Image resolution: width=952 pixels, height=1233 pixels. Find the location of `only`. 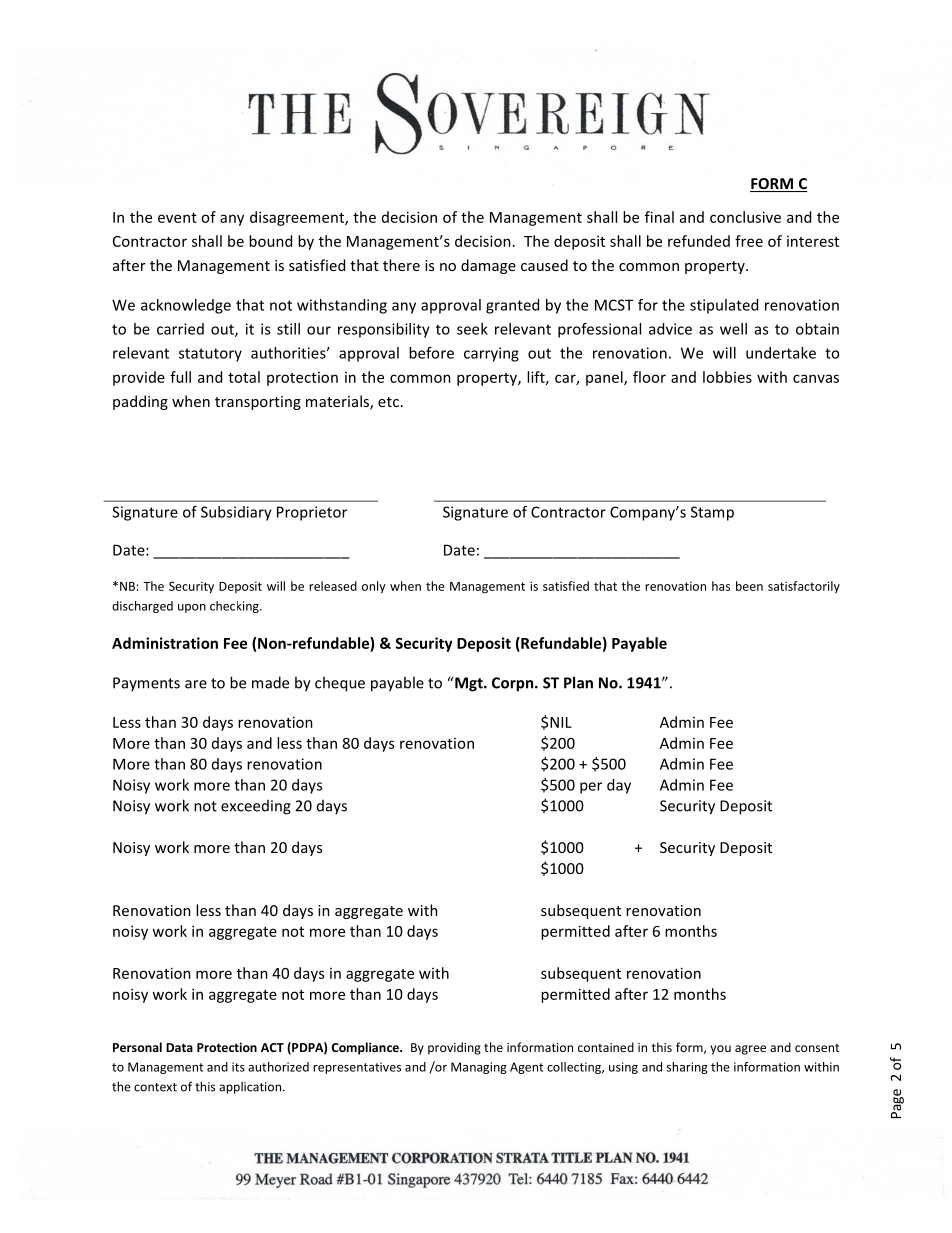

only is located at coordinates (374, 587).
